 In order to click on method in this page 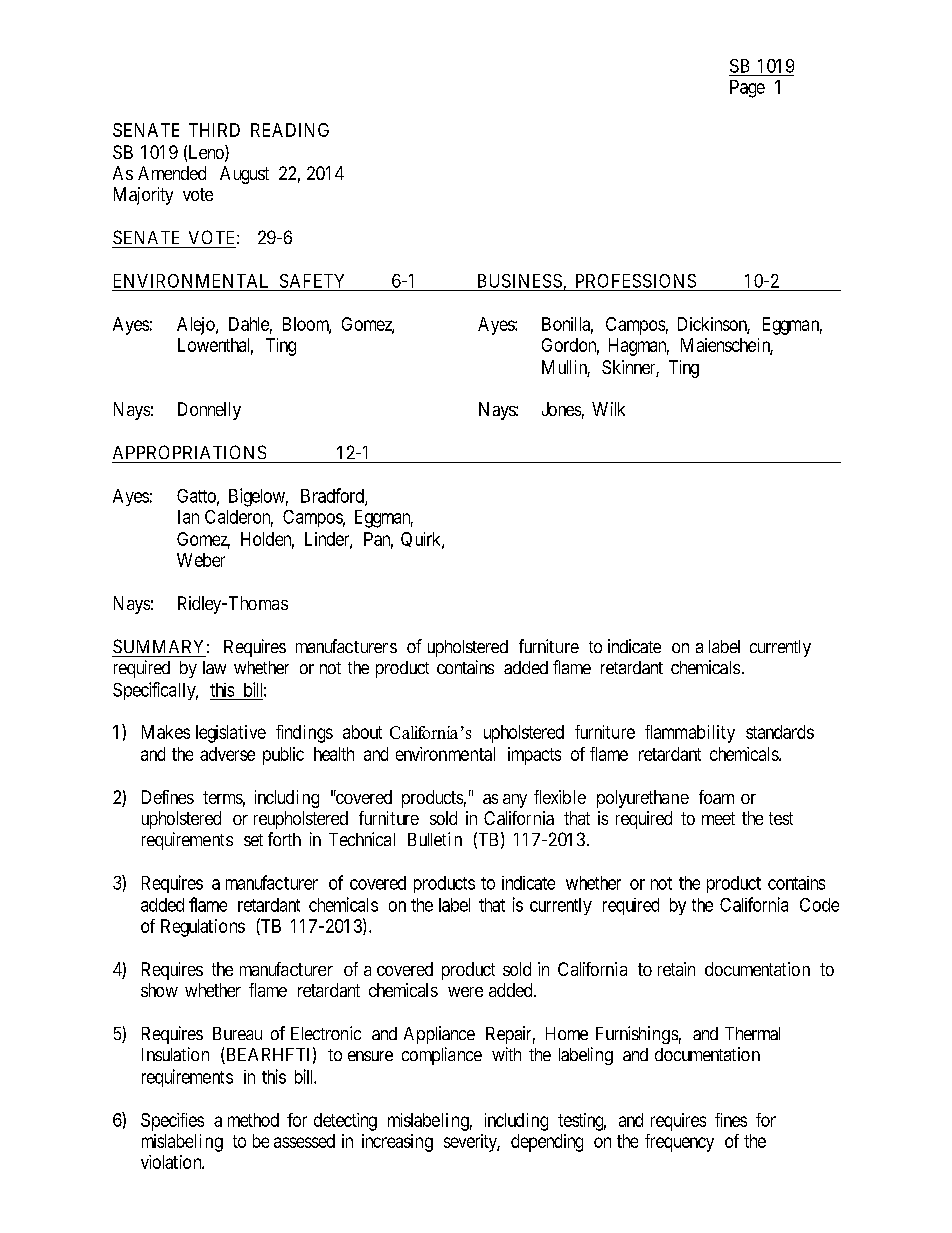, I will do `click(253, 1120)`.
